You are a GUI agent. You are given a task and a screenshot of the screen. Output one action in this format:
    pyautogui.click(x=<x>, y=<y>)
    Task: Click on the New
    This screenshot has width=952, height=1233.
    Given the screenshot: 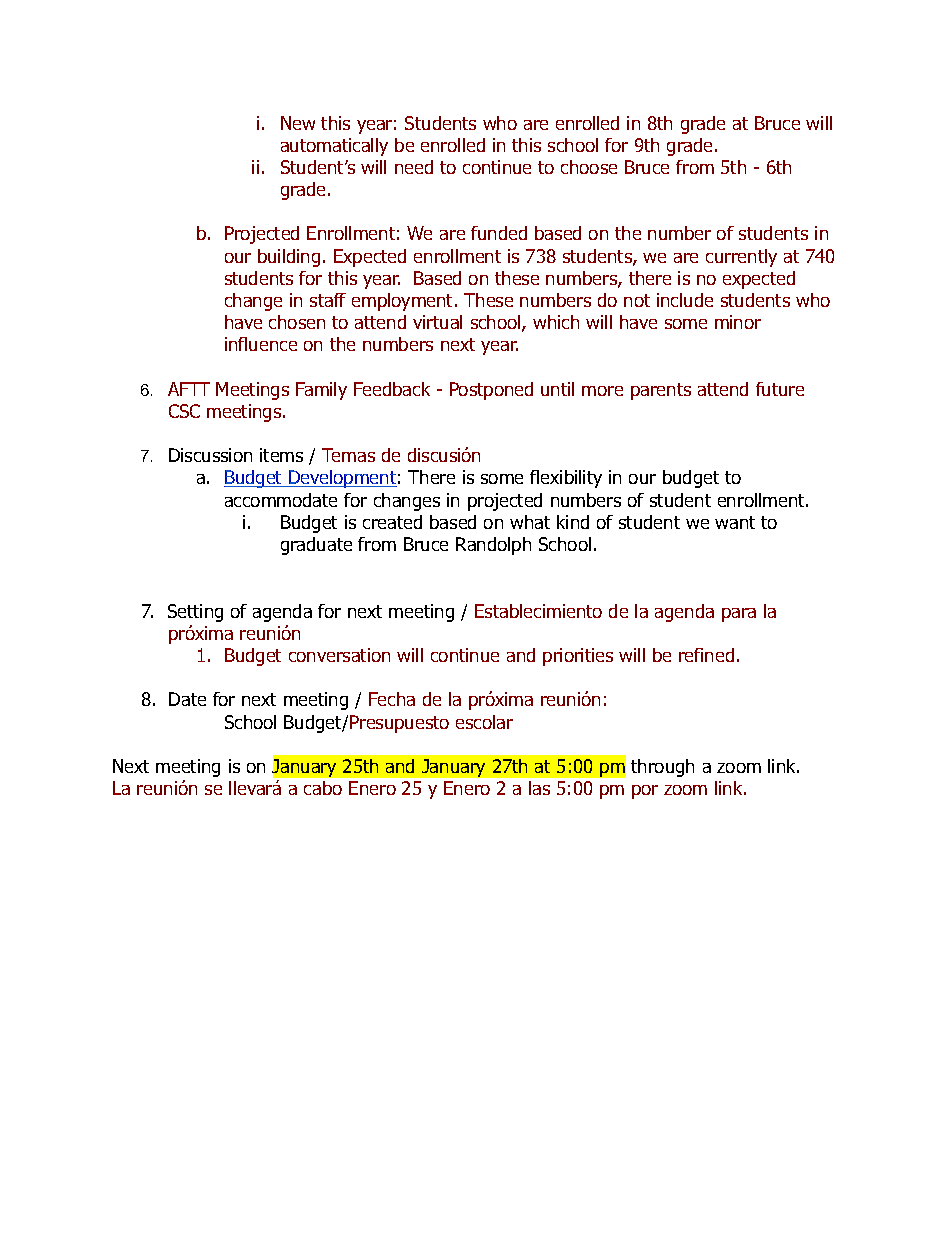 What is the action you would take?
    pyautogui.click(x=298, y=123)
